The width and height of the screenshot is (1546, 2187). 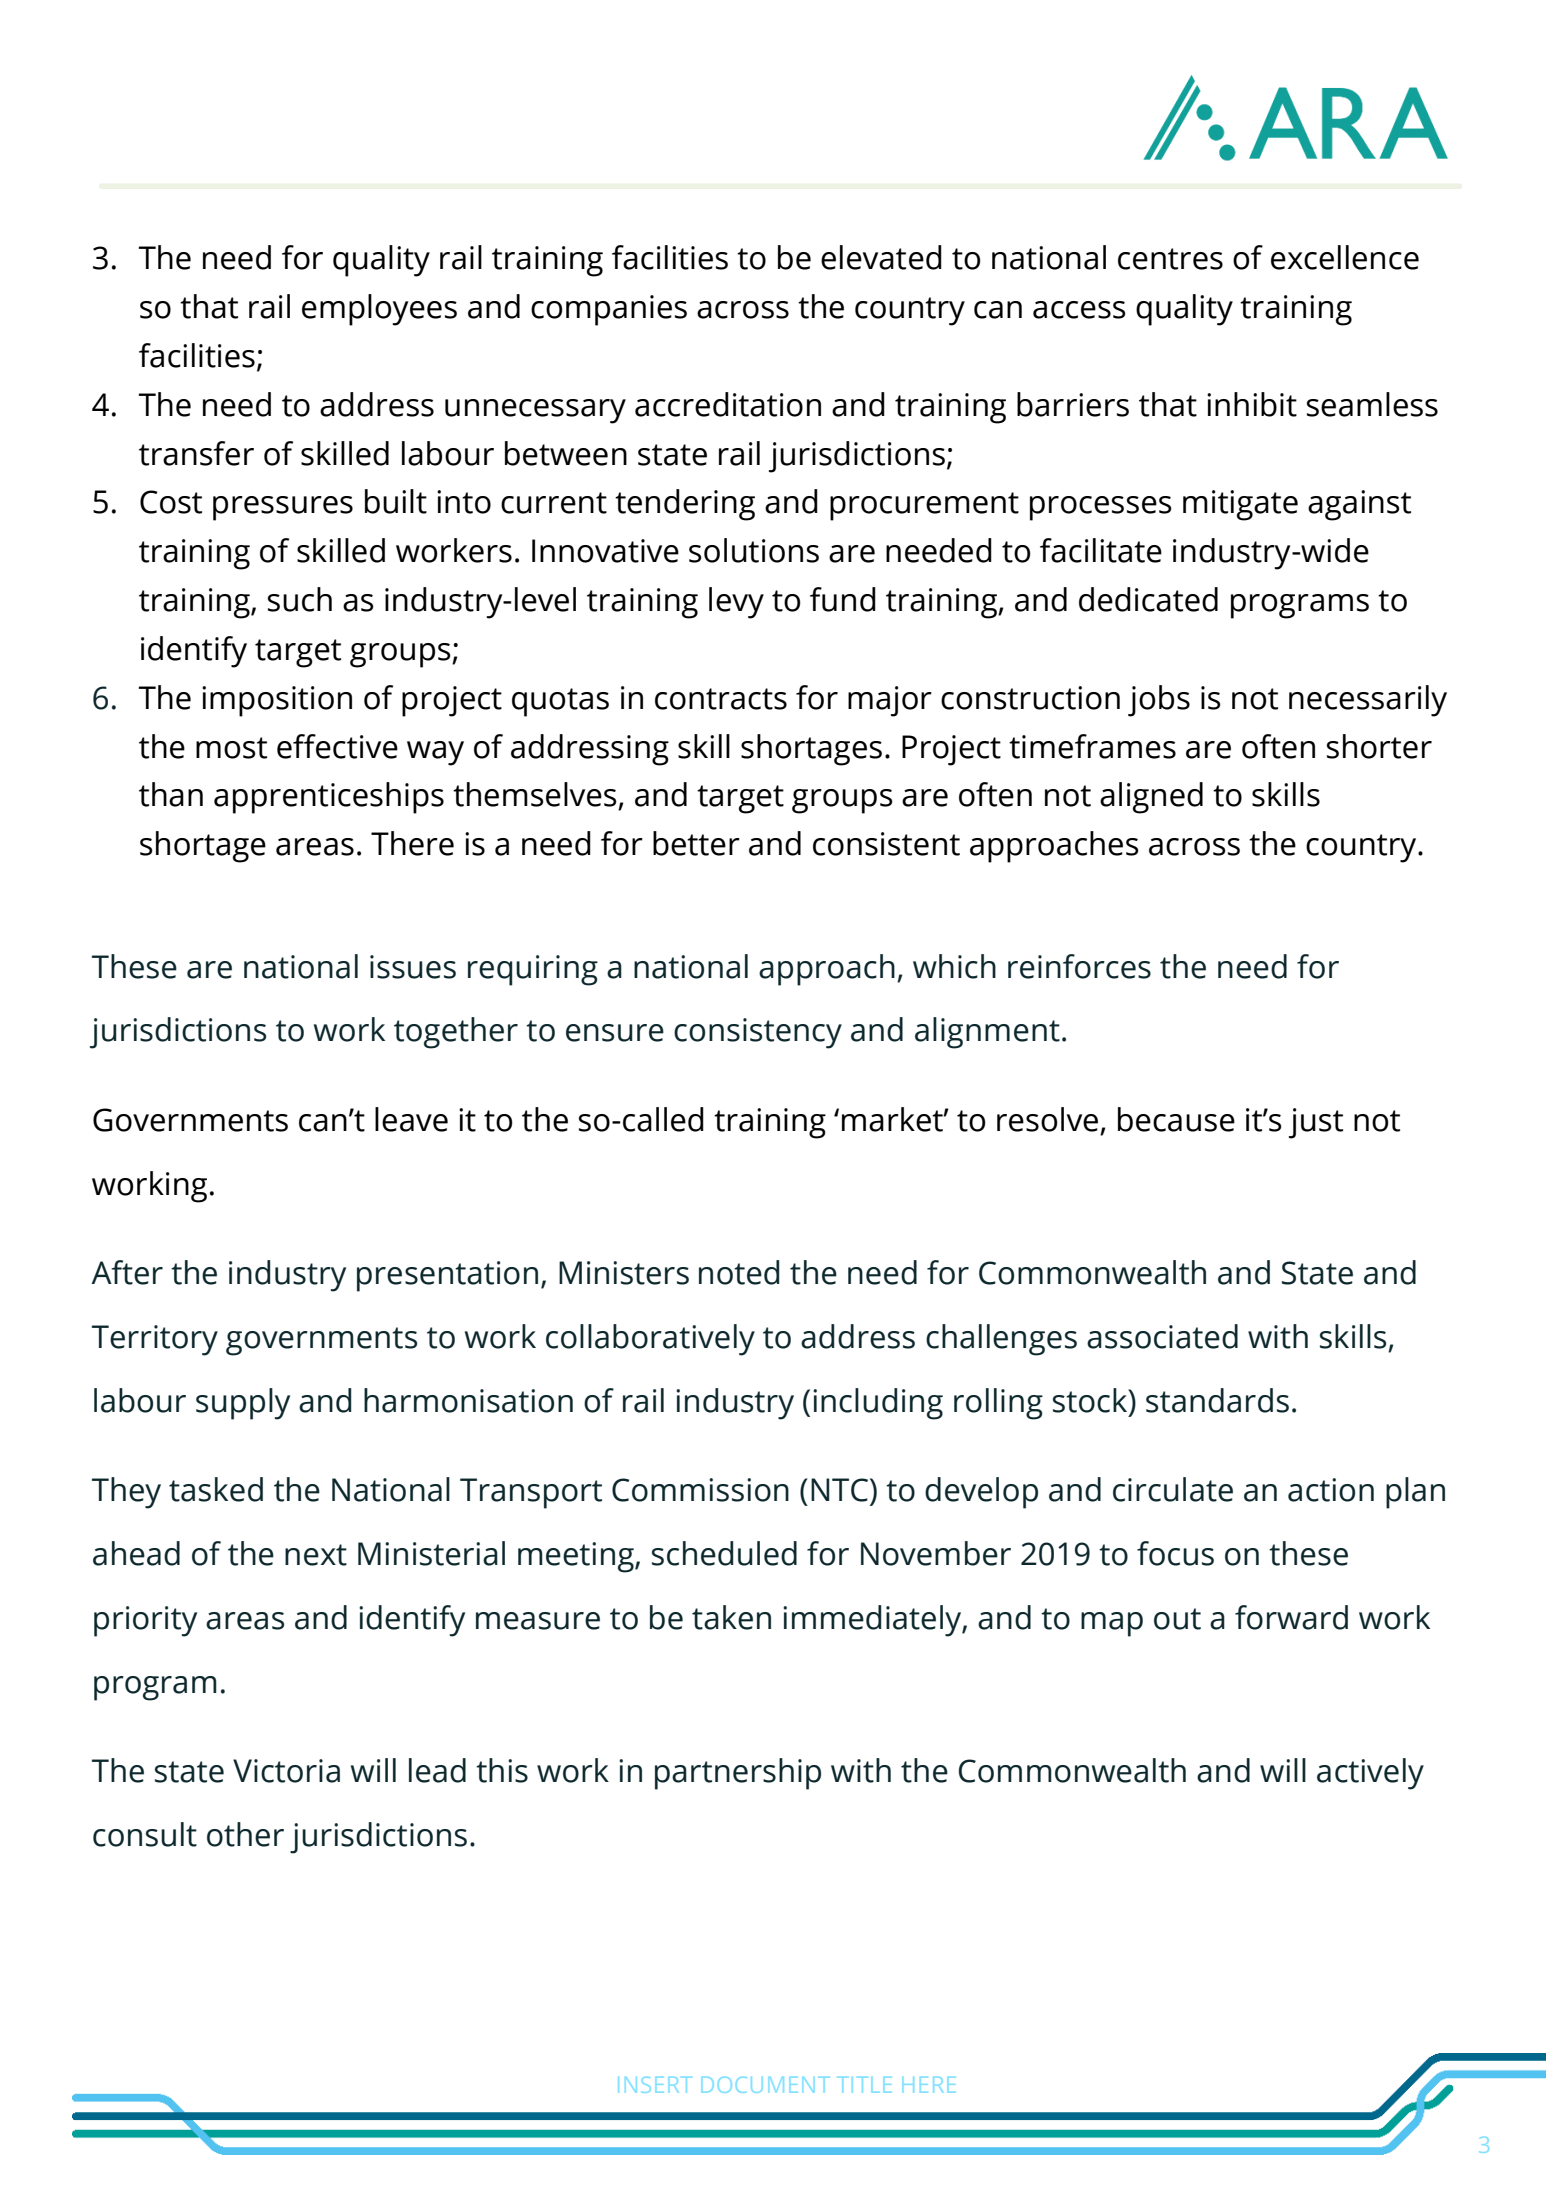 What do you see at coordinates (1316, 1123) in the screenshot?
I see `just` at bounding box center [1316, 1123].
